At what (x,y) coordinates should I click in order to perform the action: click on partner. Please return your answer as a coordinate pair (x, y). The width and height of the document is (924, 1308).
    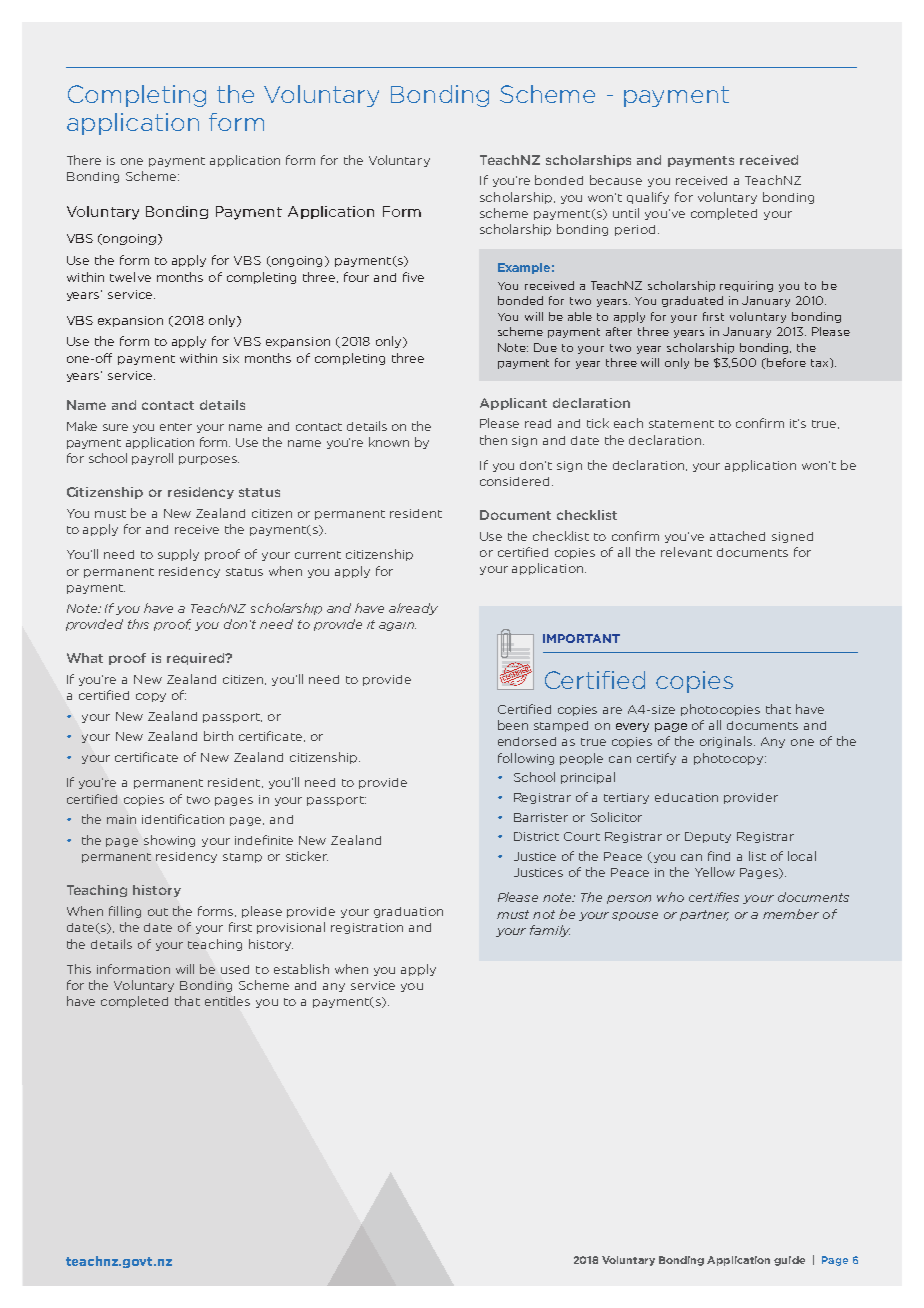
    Looking at the image, I should click on (704, 915).
